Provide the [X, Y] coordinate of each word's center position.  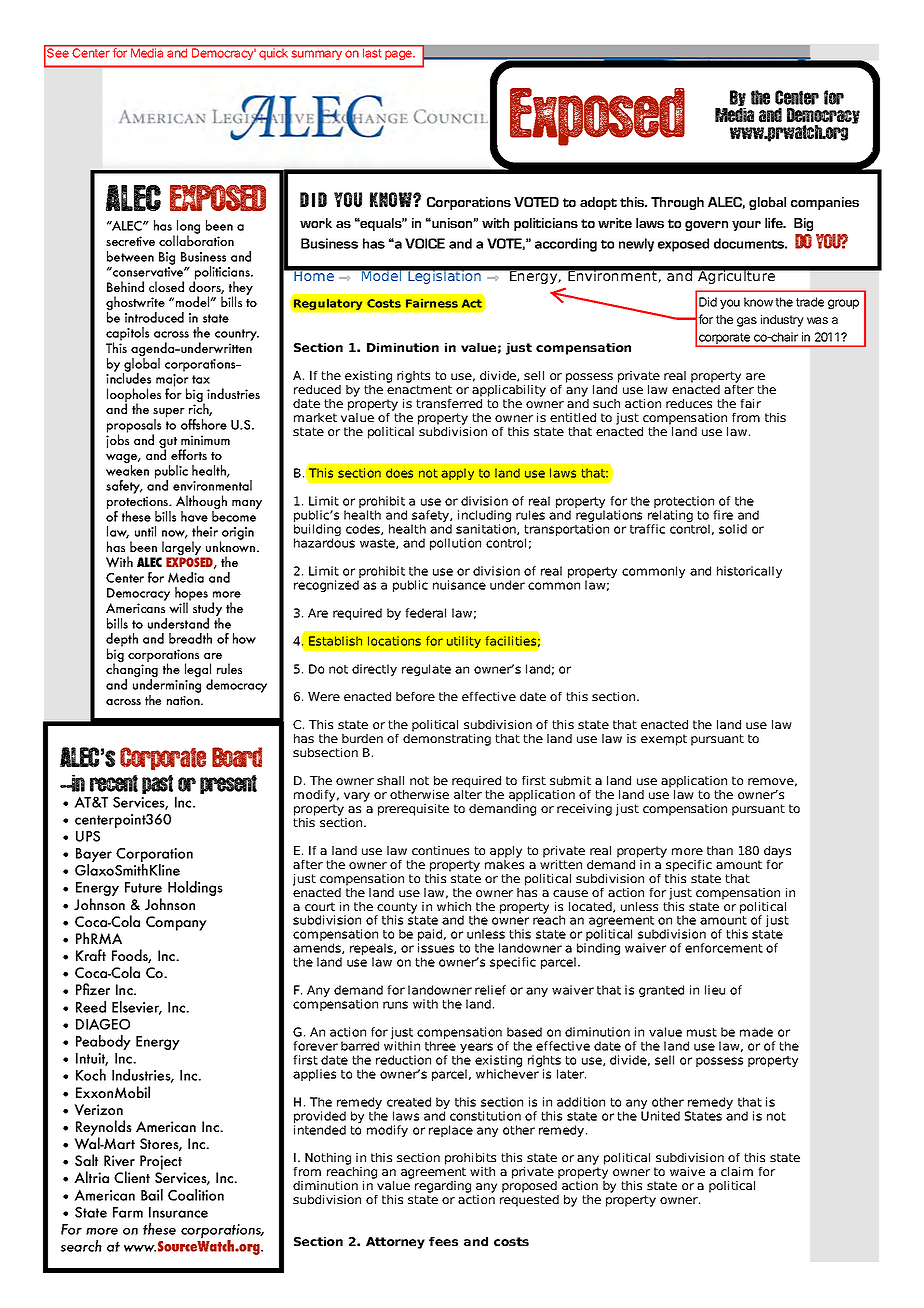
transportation [566, 531]
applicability [509, 391]
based [524, 1032]
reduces [689, 403]
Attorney [395, 1243]
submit [570, 780]
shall [390, 780]
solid [733, 529]
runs [395, 1005]
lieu [715, 990]
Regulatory [328, 304]
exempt [664, 740]
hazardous [324, 543]
